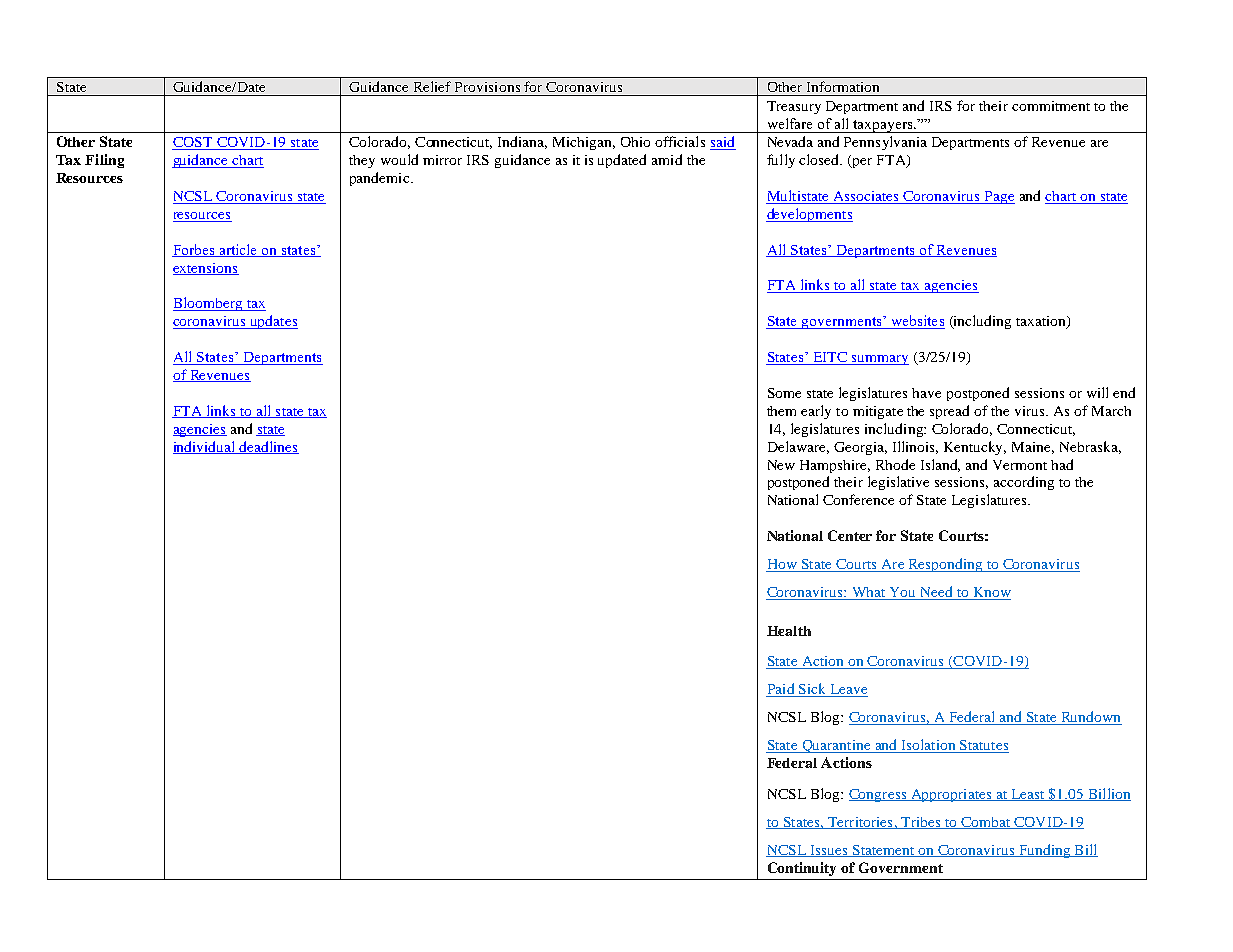  Describe the element at coordinates (635, 142) in the page. I see `Ohio` at that location.
